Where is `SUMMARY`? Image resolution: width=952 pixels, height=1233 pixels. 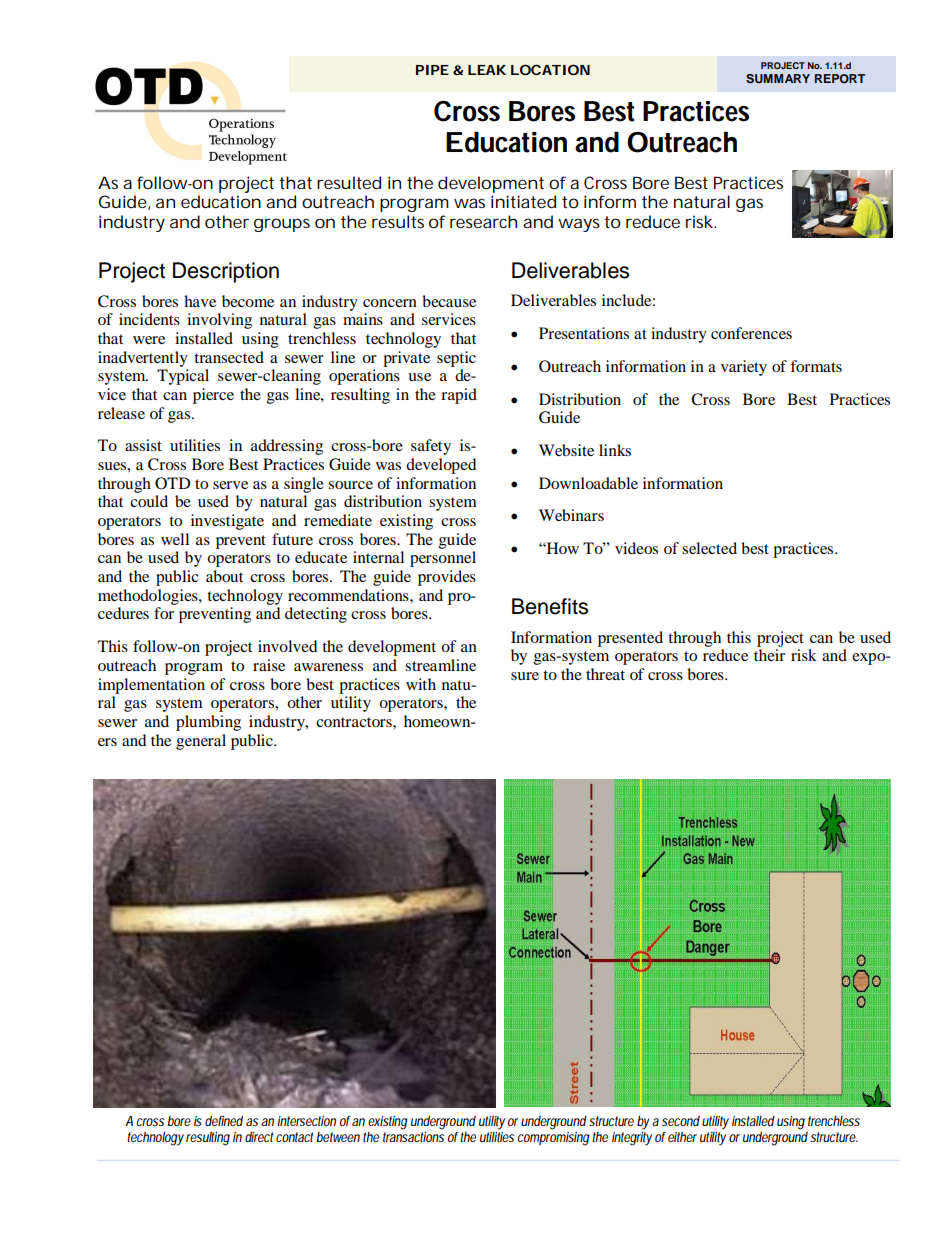
SUMMARY is located at coordinates (778, 79).
